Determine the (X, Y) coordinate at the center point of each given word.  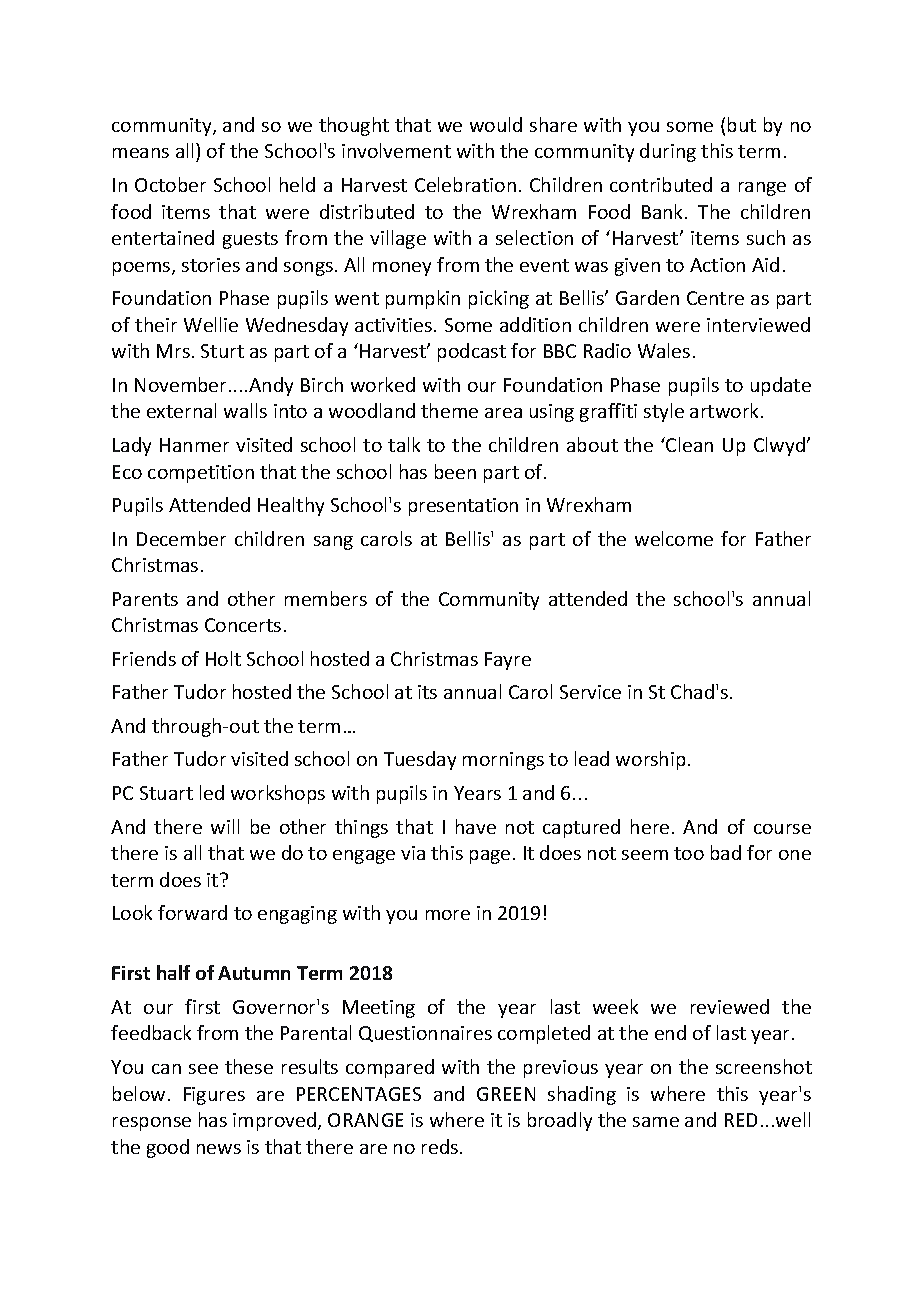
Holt (223, 658)
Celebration (465, 184)
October (170, 184)
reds (440, 1146)
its (427, 692)
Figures (214, 1096)
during (668, 152)
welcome (674, 538)
